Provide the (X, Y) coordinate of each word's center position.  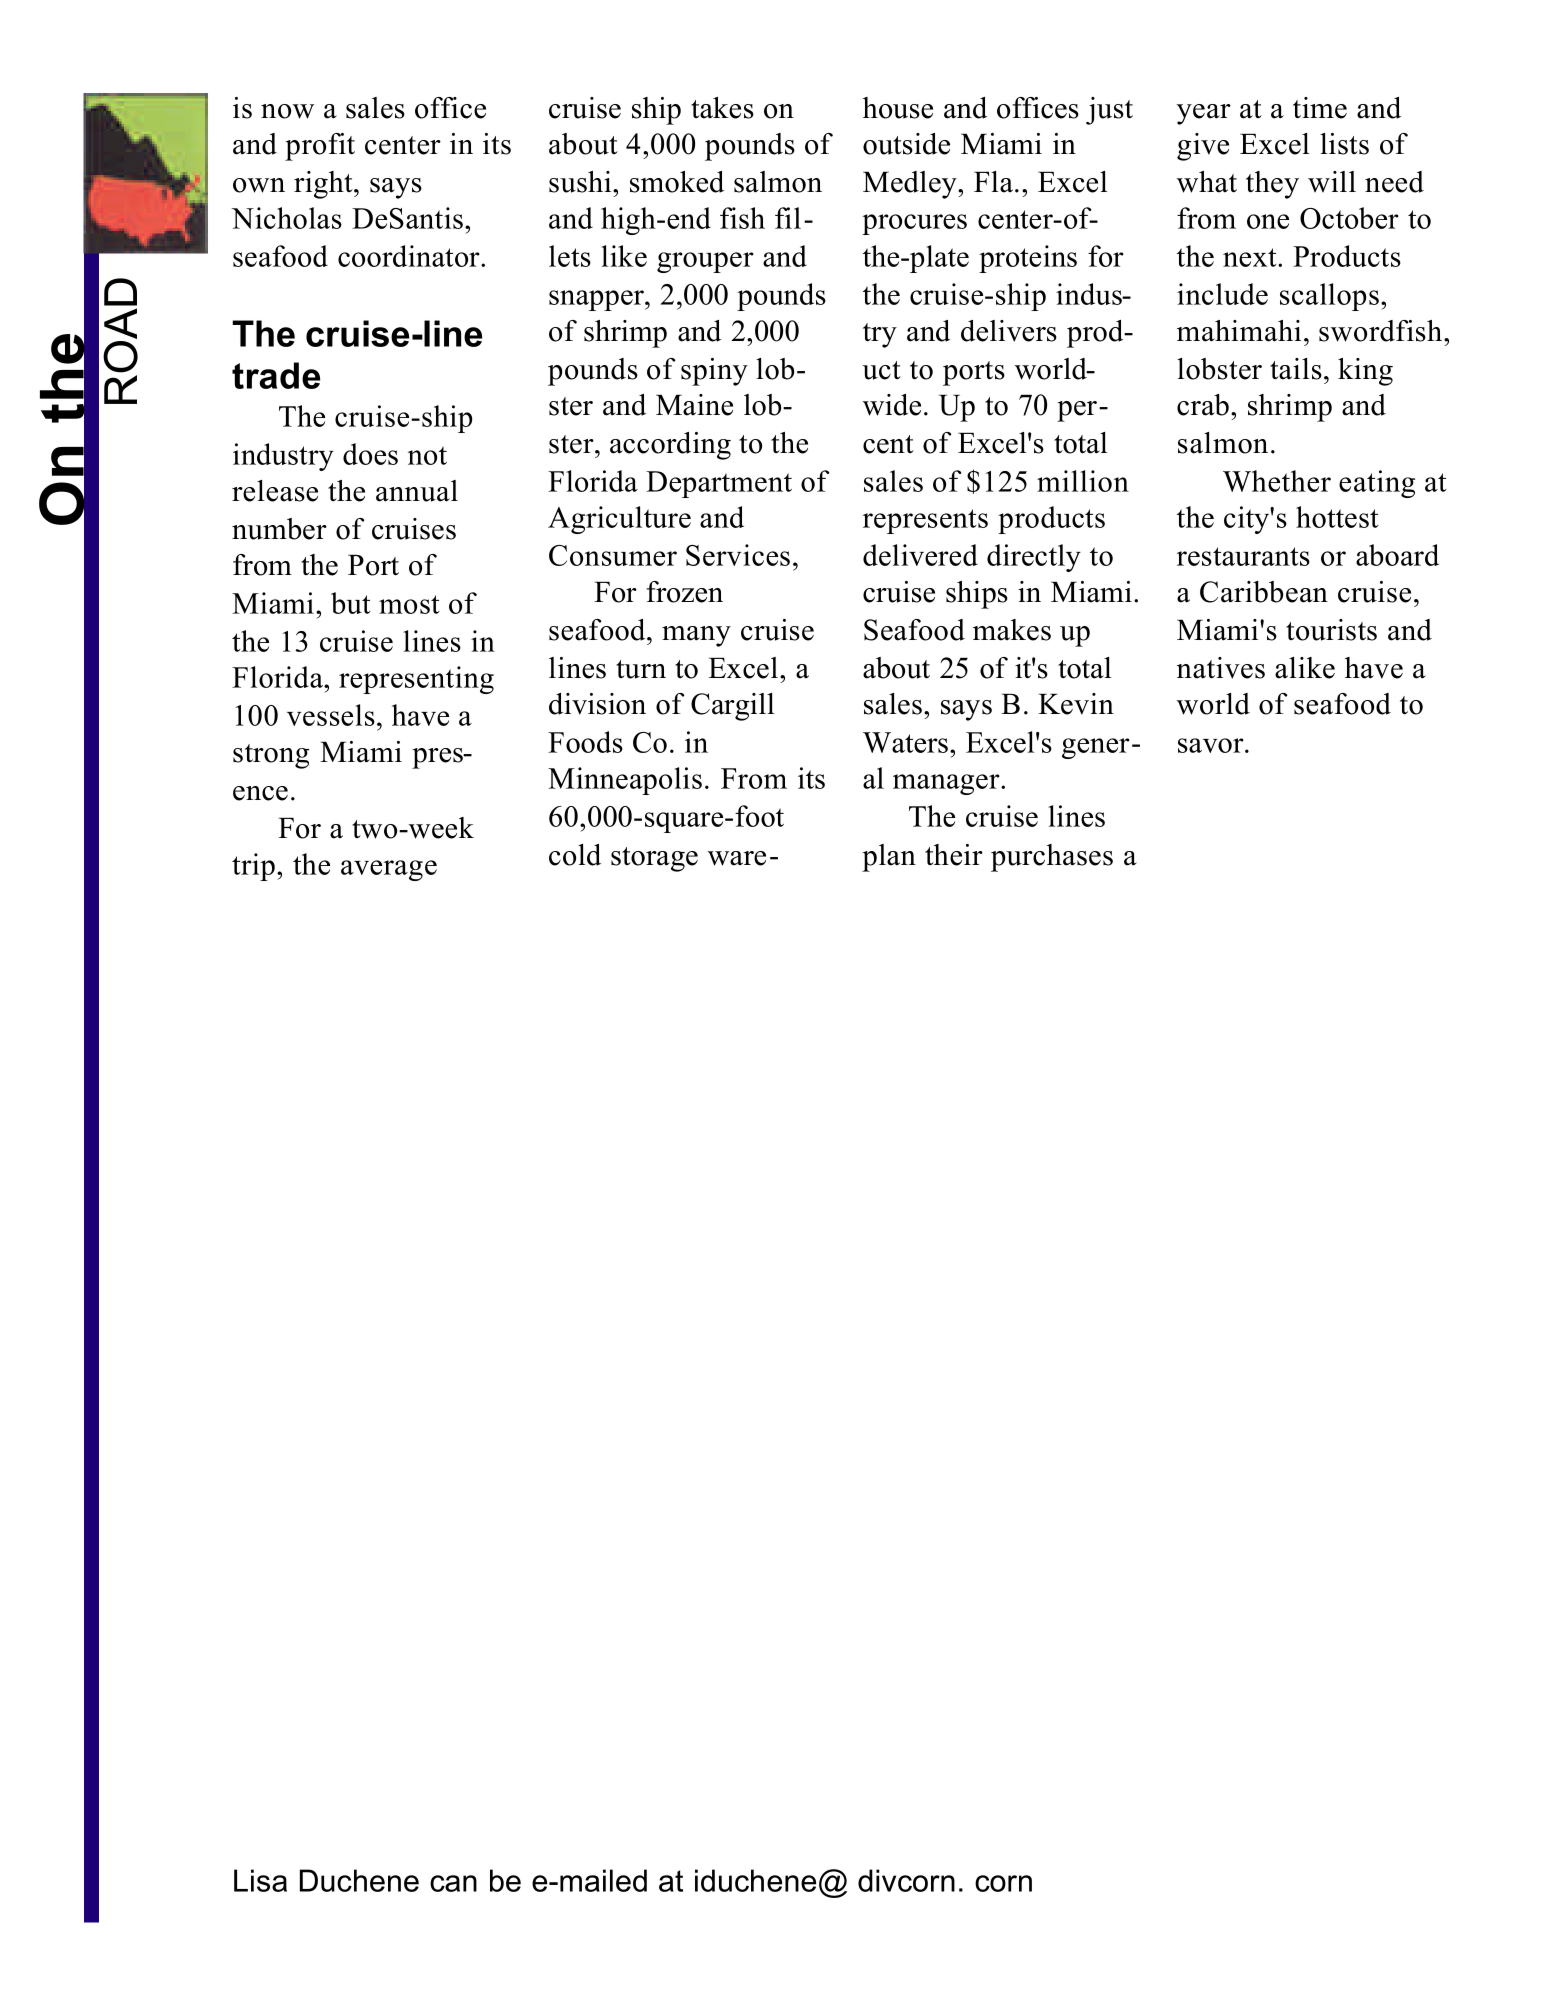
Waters (907, 742)
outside (906, 144)
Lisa (260, 1880)
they (1272, 185)
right (324, 185)
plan (889, 858)
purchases (1052, 858)
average (389, 870)
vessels (331, 715)
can (453, 1883)
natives (1221, 668)
